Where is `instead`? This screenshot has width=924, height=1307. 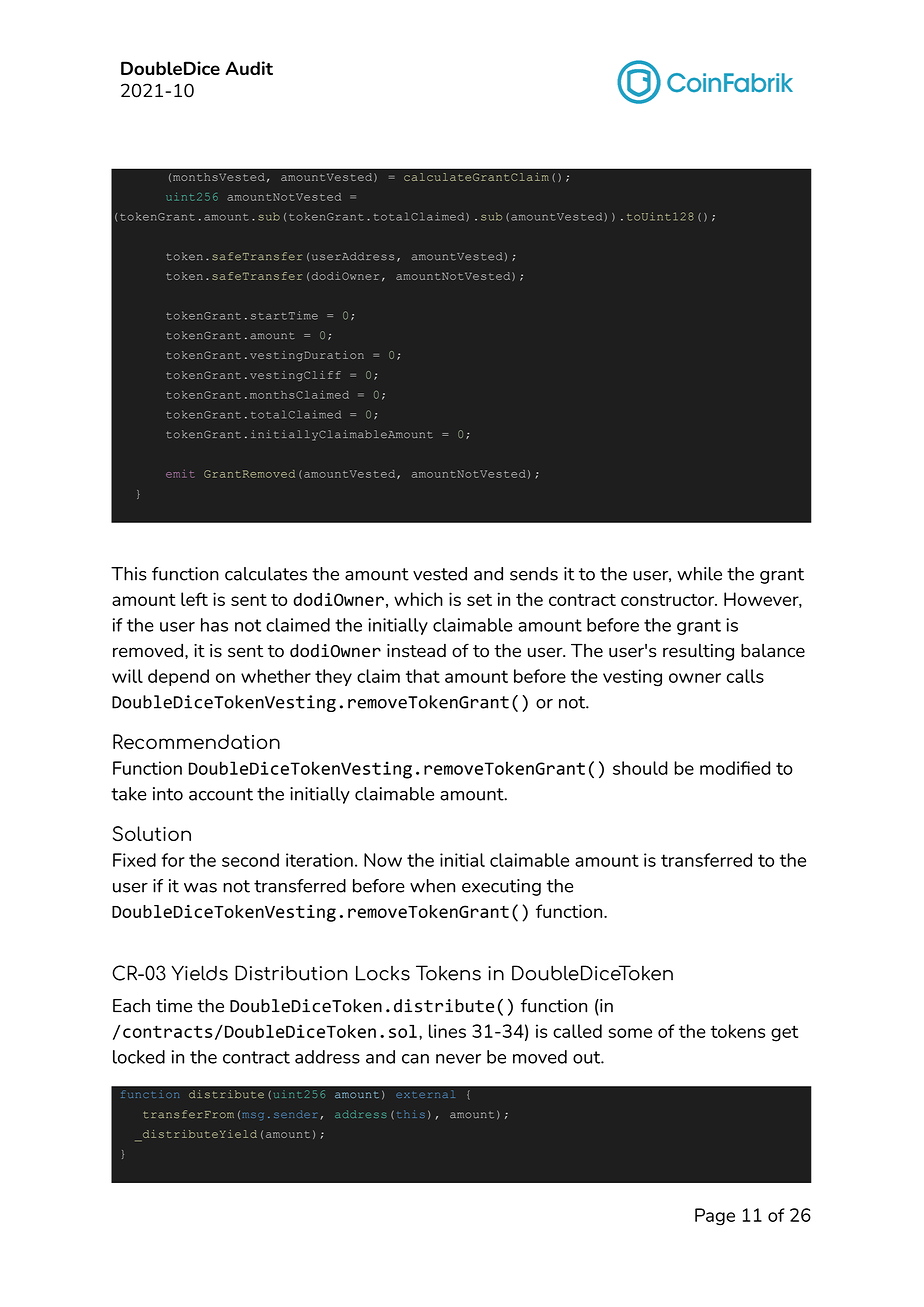 instead is located at coordinates (416, 651).
